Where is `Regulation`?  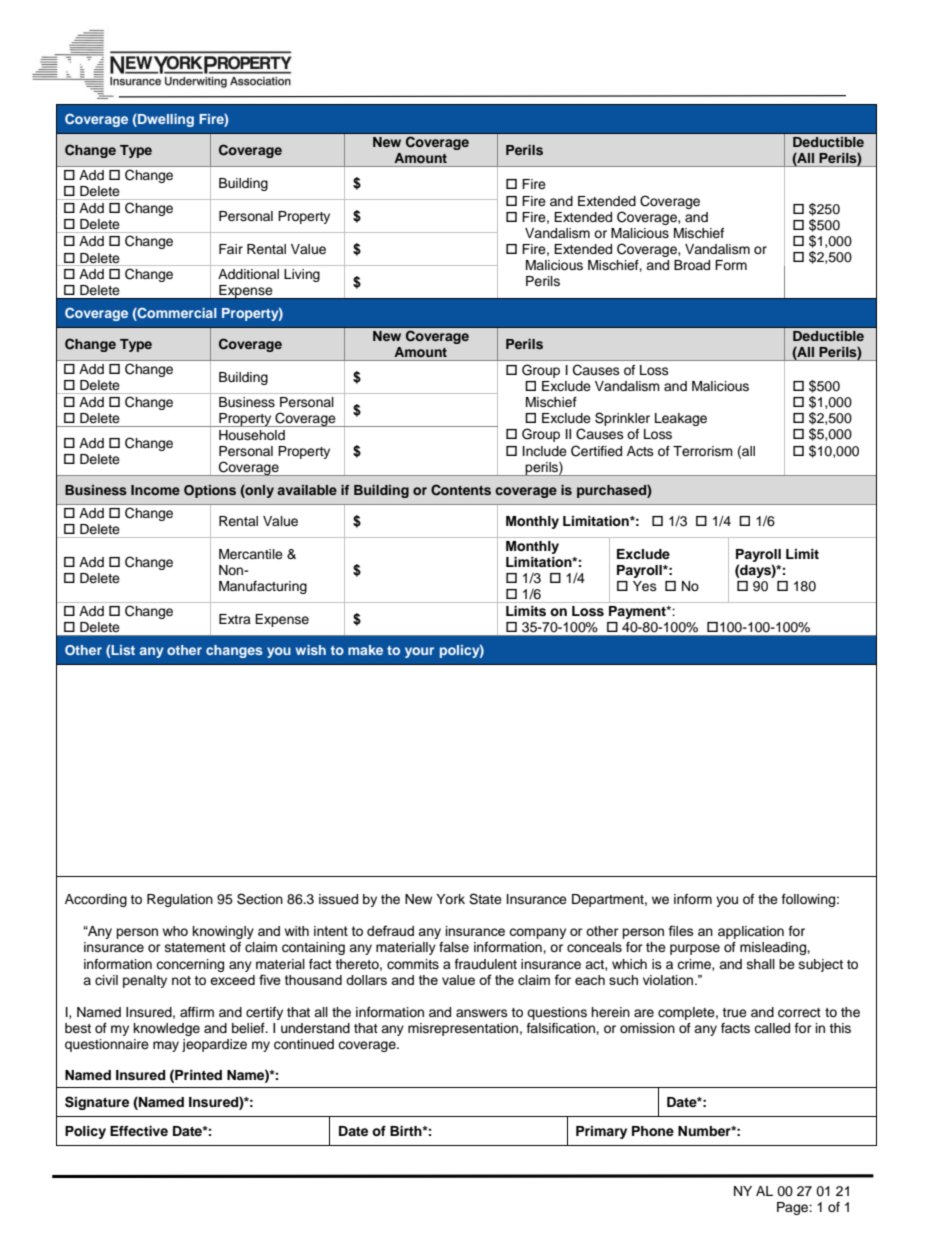 Regulation is located at coordinates (180, 900).
